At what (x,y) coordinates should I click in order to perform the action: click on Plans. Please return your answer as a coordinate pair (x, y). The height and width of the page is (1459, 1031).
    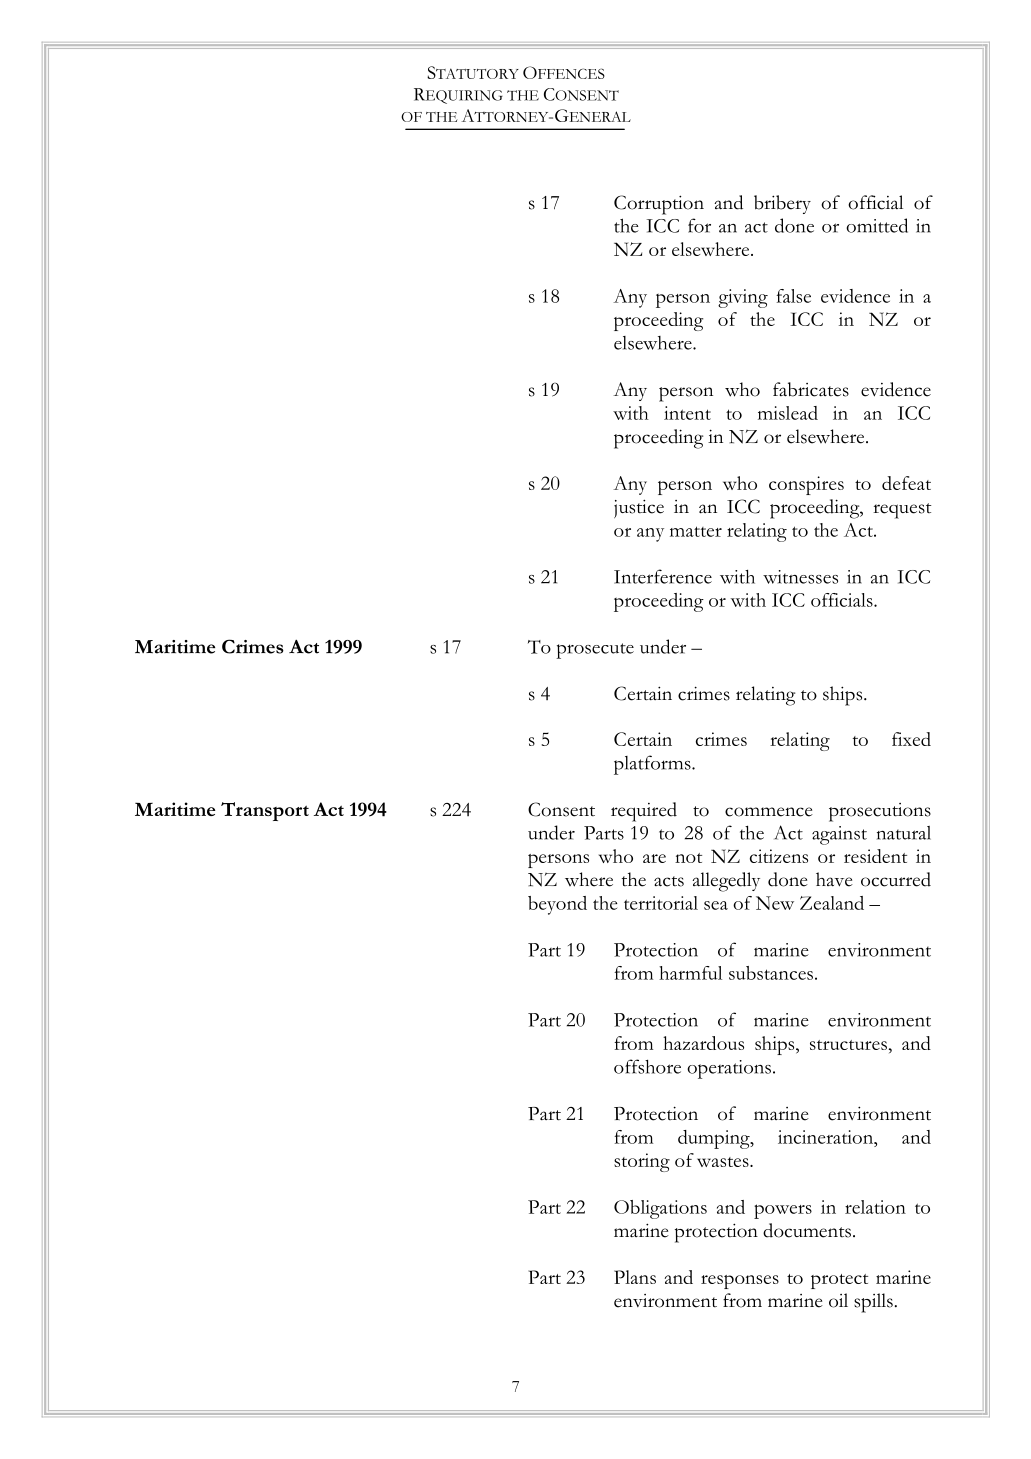
    Looking at the image, I should click on (635, 1277).
